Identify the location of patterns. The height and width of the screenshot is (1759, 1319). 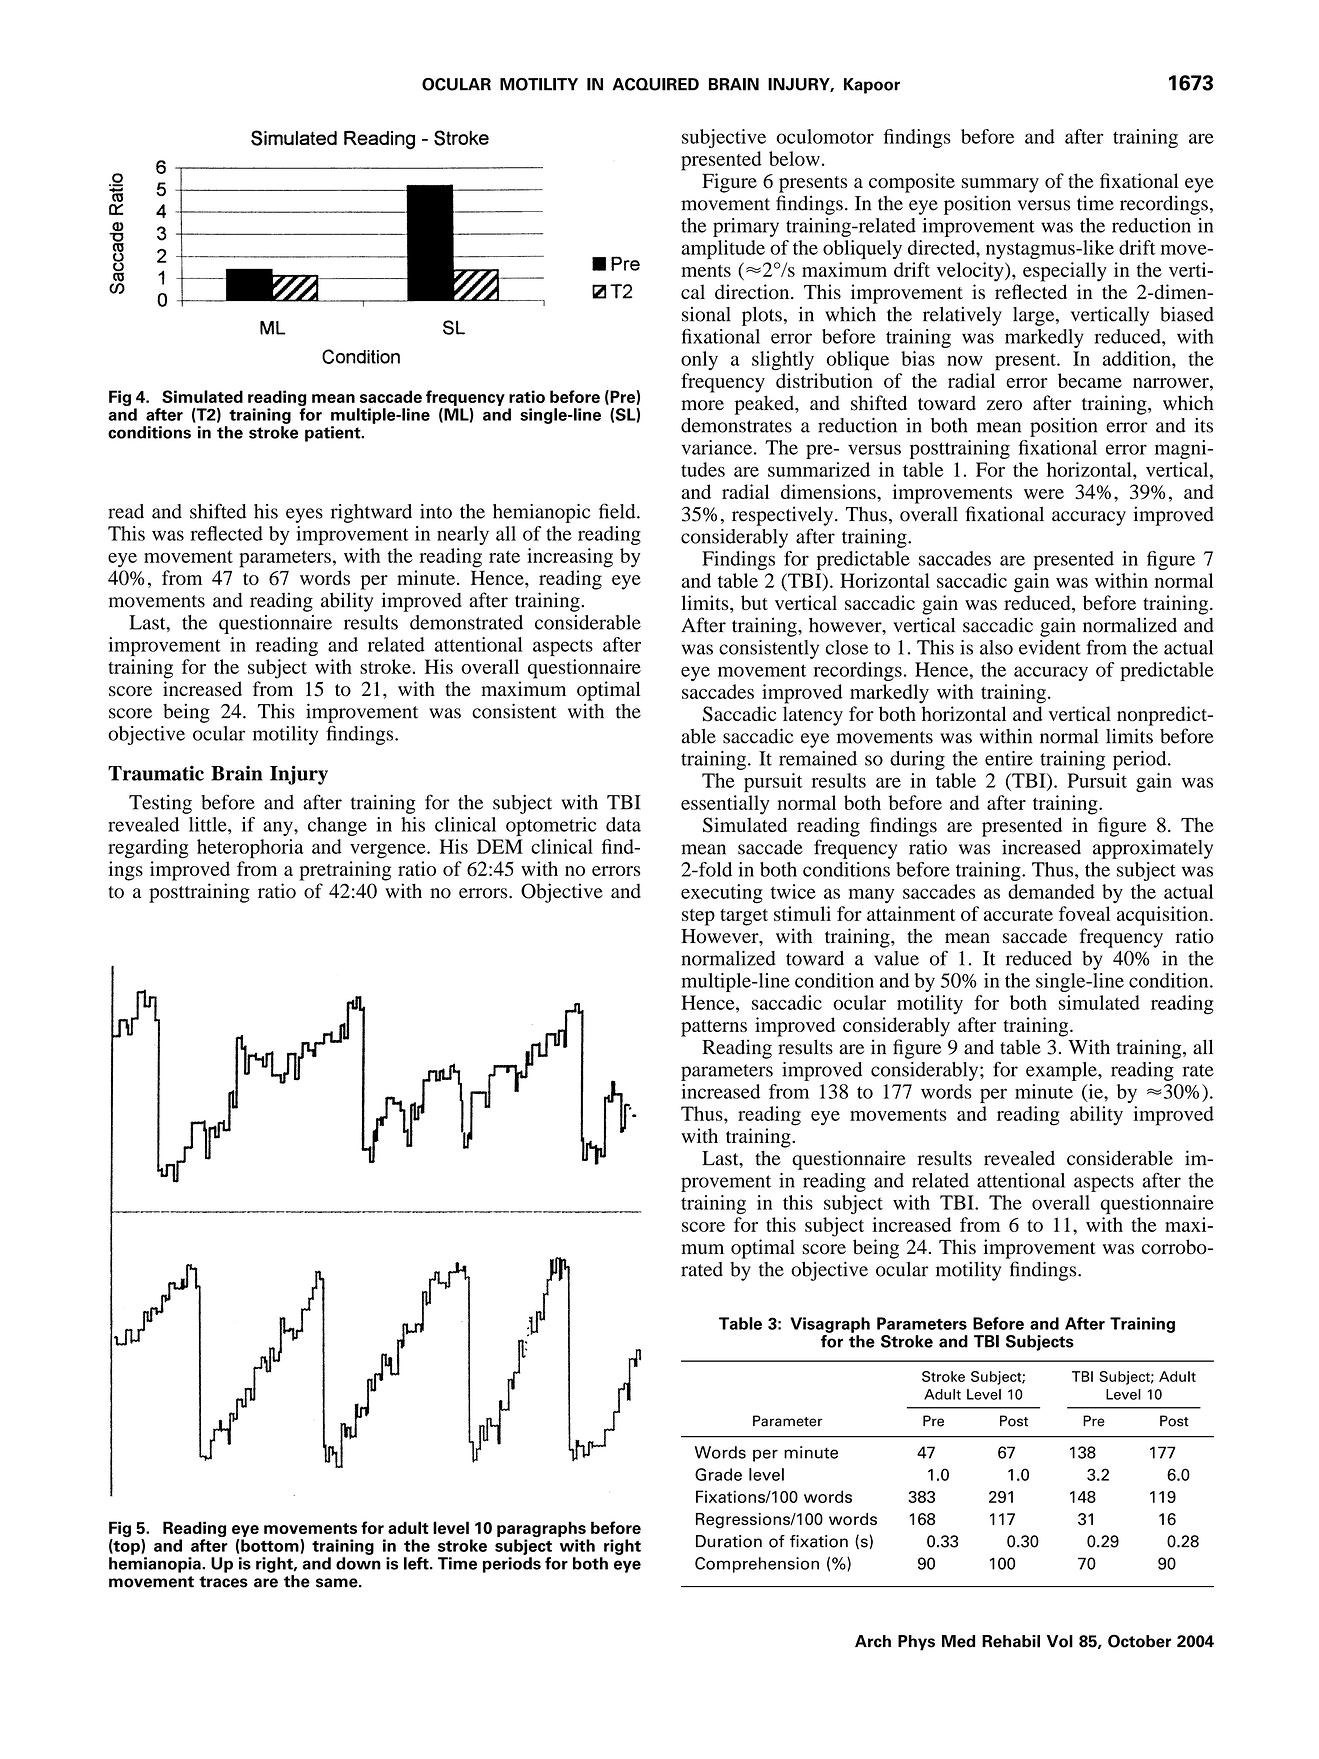
(714, 1028).
